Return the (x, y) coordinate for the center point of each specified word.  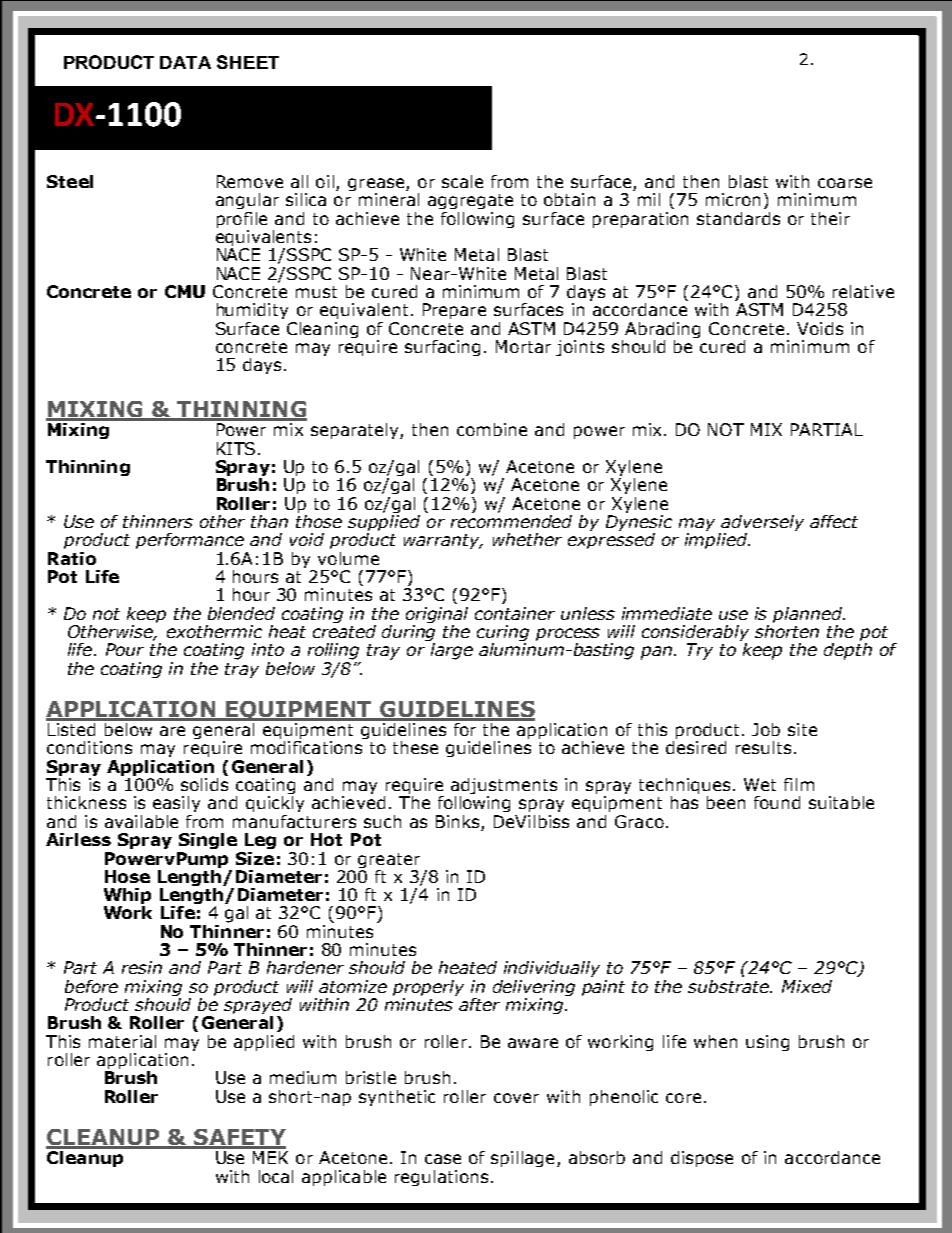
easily (176, 804)
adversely (761, 524)
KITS (236, 448)
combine (492, 429)
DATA (185, 62)
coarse (845, 183)
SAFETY (239, 1138)
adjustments (504, 787)
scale (462, 181)
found (777, 802)
